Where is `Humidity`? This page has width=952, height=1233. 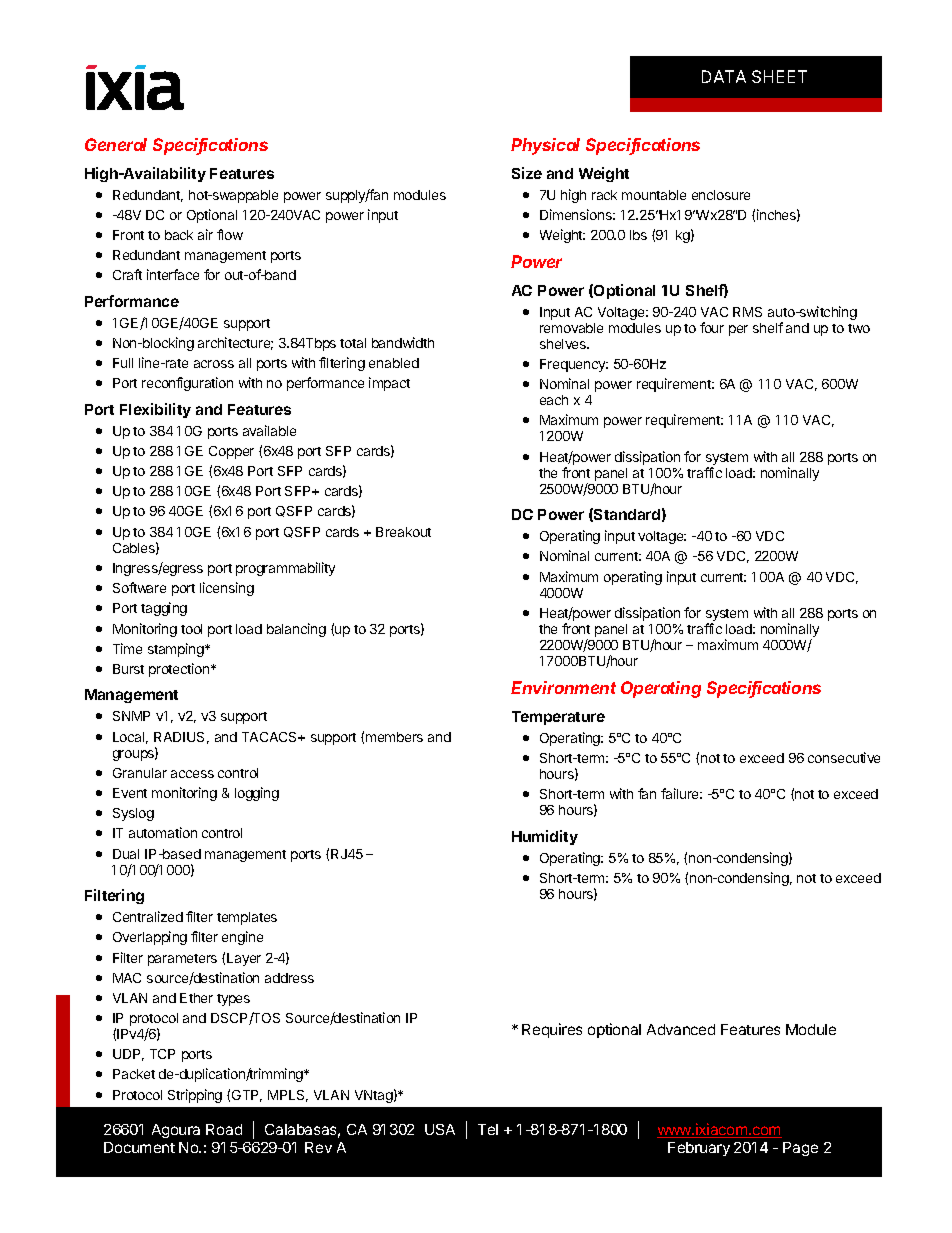 Humidity is located at coordinates (545, 837).
